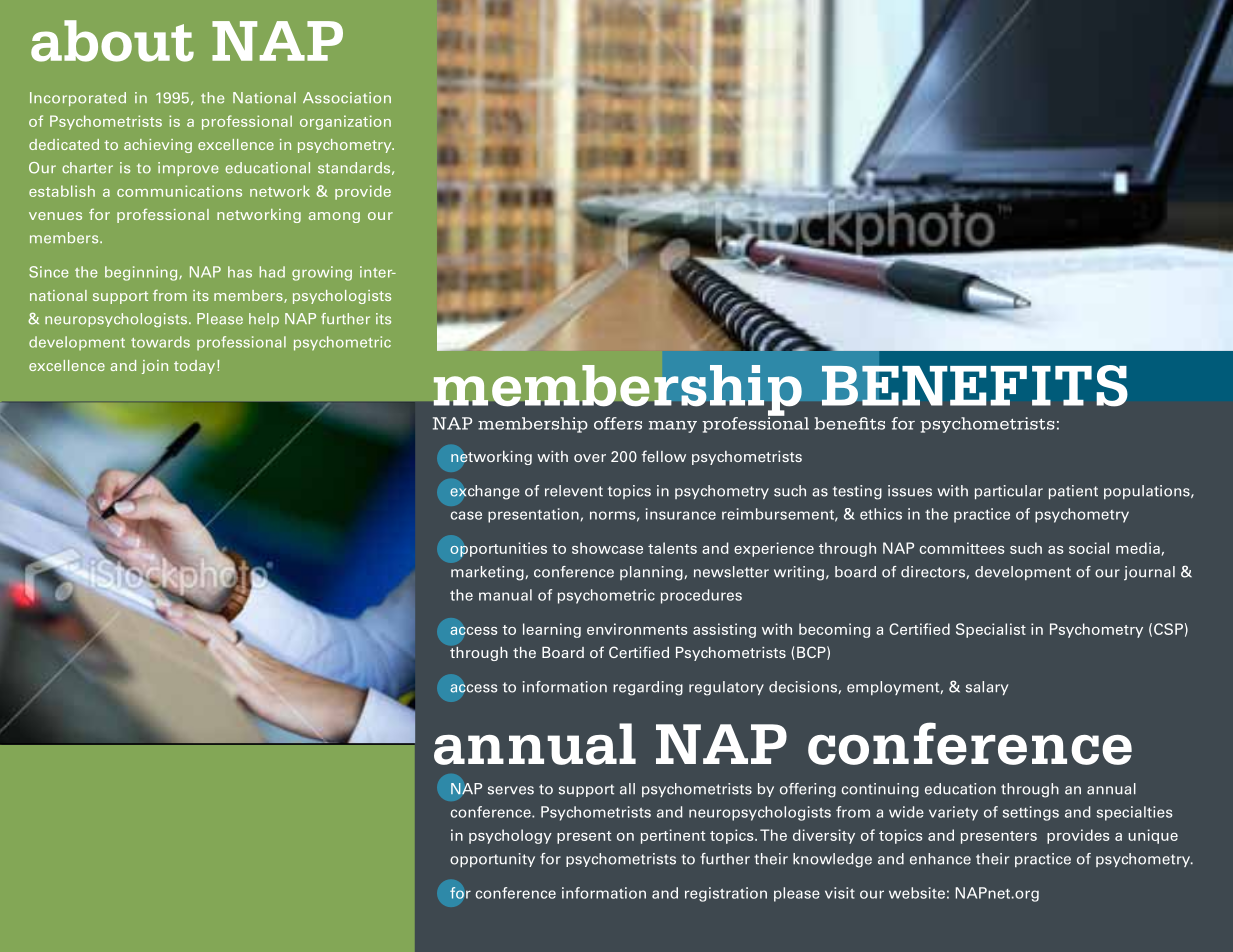 Image resolution: width=1233 pixels, height=952 pixels. What do you see at coordinates (194, 367) in the screenshot?
I see `today` at bounding box center [194, 367].
